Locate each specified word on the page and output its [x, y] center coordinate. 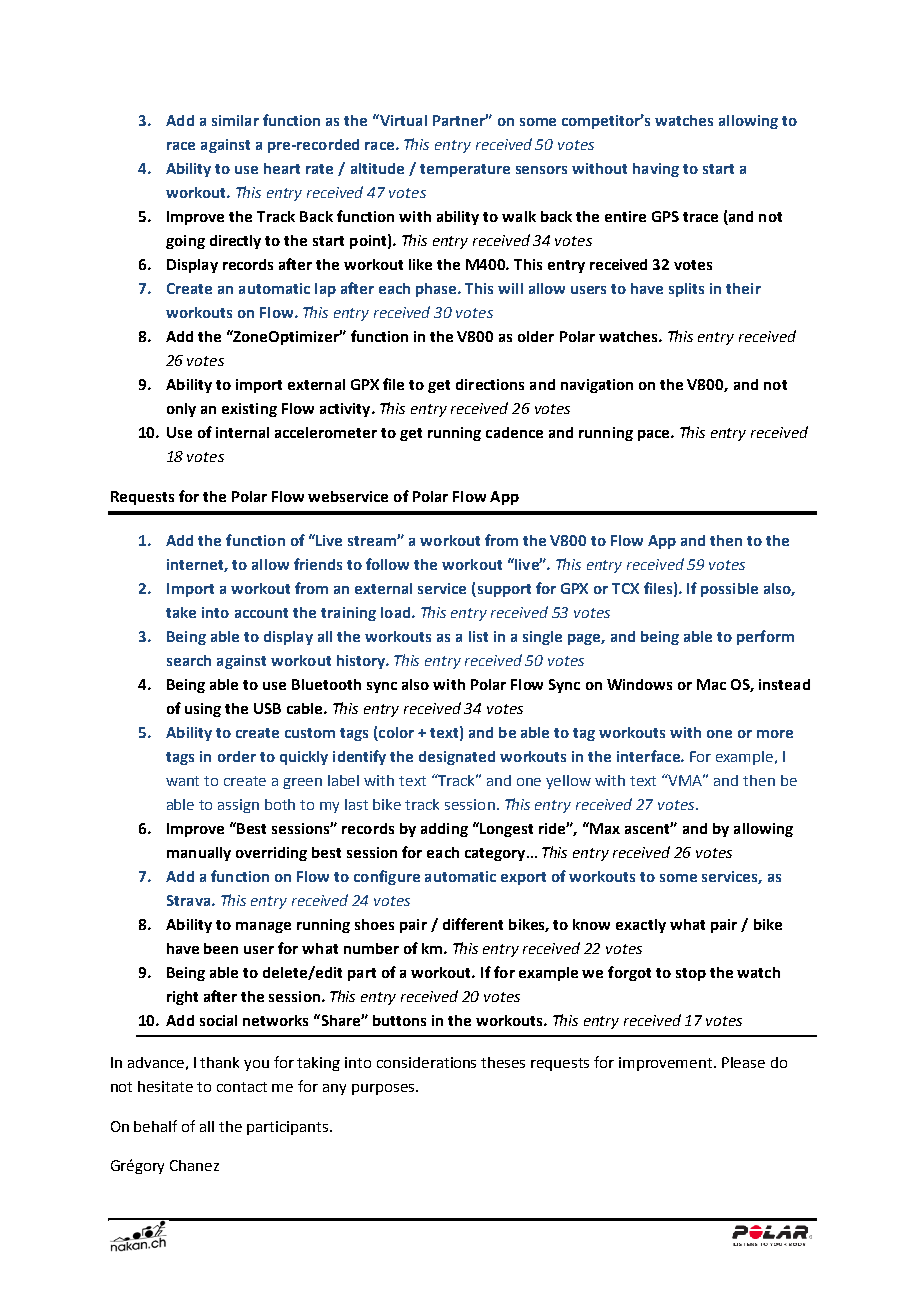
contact [242, 1087]
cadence [514, 432]
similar [235, 120]
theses [503, 1062]
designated [457, 758]
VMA [686, 780]
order [237, 756]
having [656, 170]
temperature [465, 170]
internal [242, 432]
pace [655, 435]
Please [743, 1062]
